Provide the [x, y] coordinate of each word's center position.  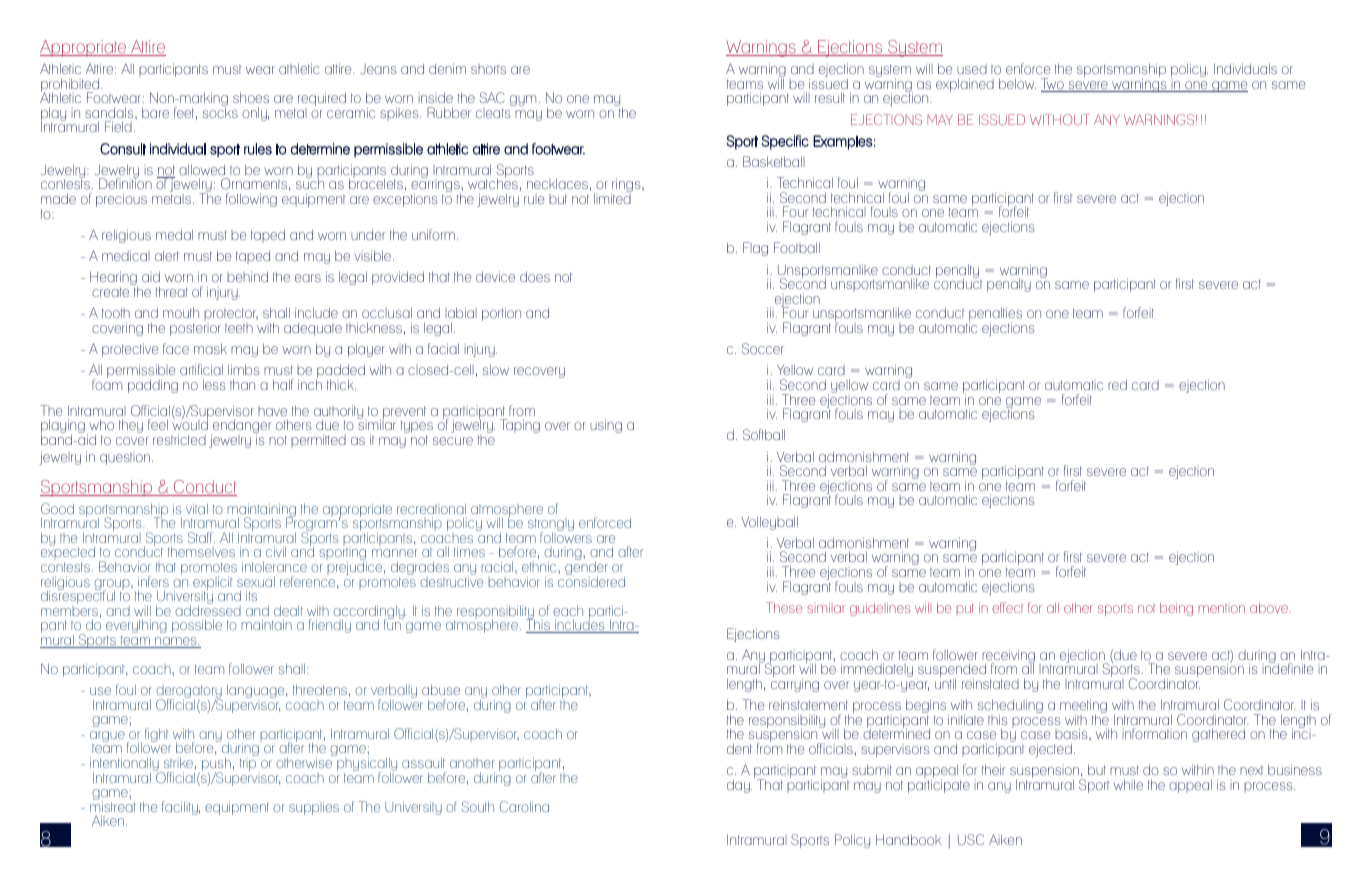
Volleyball [769, 523]
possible [197, 626]
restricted [179, 439]
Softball [764, 434]
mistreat [113, 805]
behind [247, 276]
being [1176, 609]
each [568, 611]
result [830, 98]
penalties [995, 315]
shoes [251, 97]
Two [1053, 85]
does [535, 277]
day [739, 786]
